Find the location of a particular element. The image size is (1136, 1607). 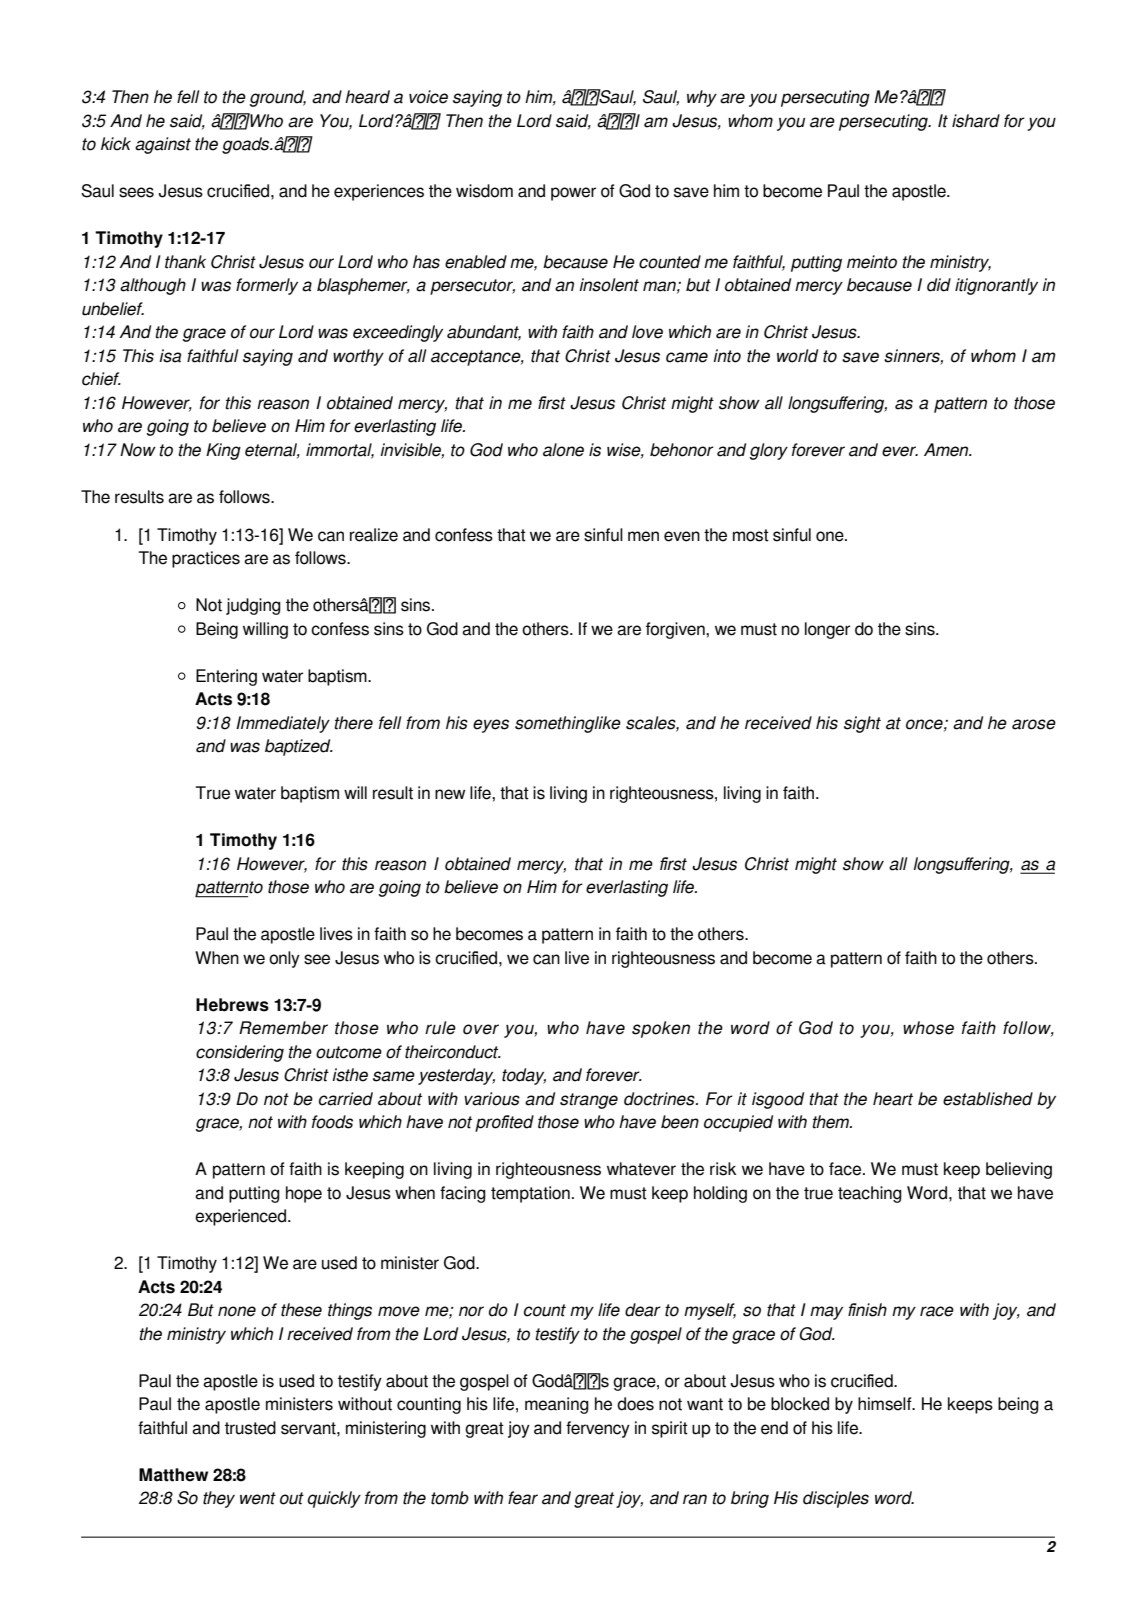

strange is located at coordinates (589, 1101).
